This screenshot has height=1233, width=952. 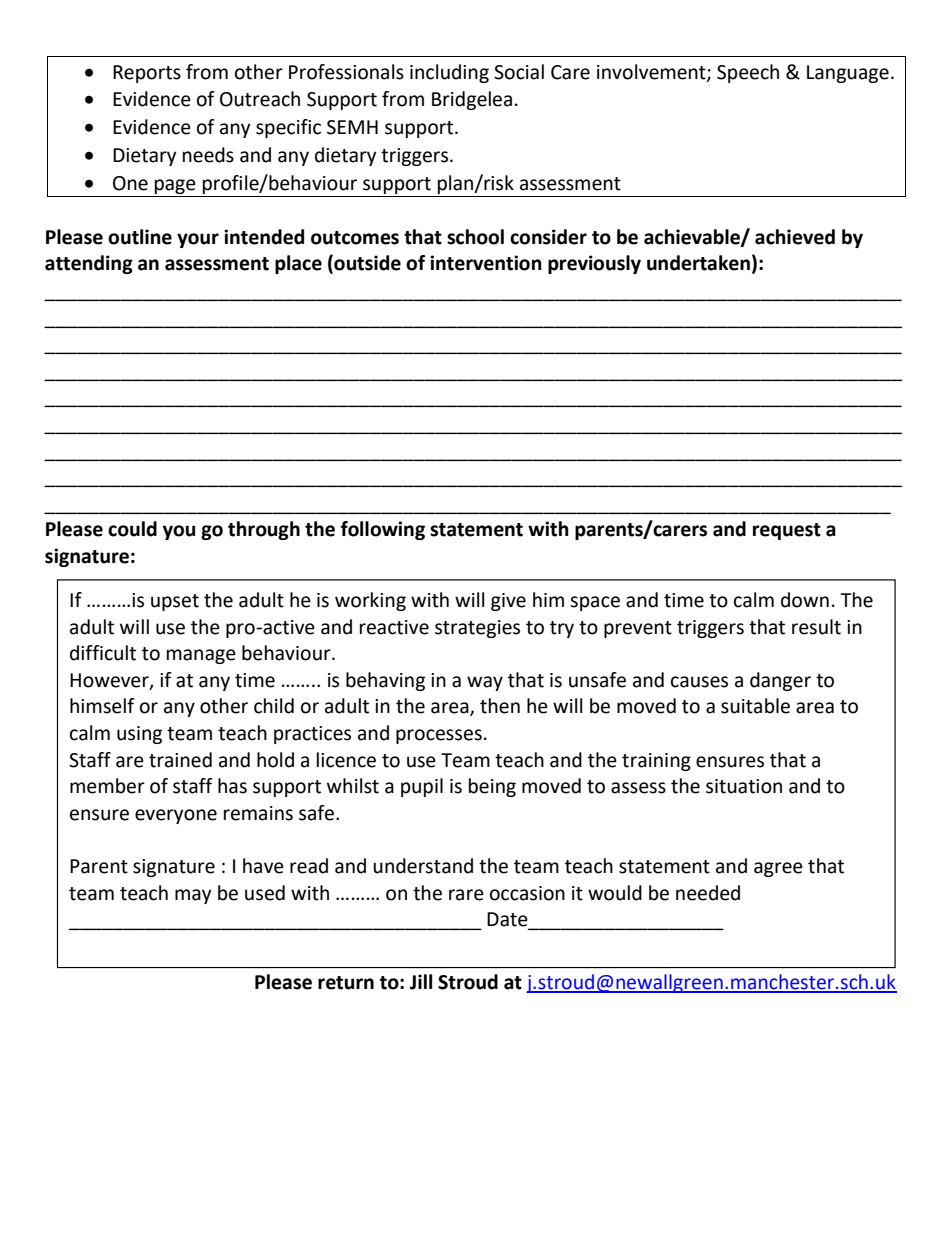 I want to click on could, so click(x=132, y=529).
